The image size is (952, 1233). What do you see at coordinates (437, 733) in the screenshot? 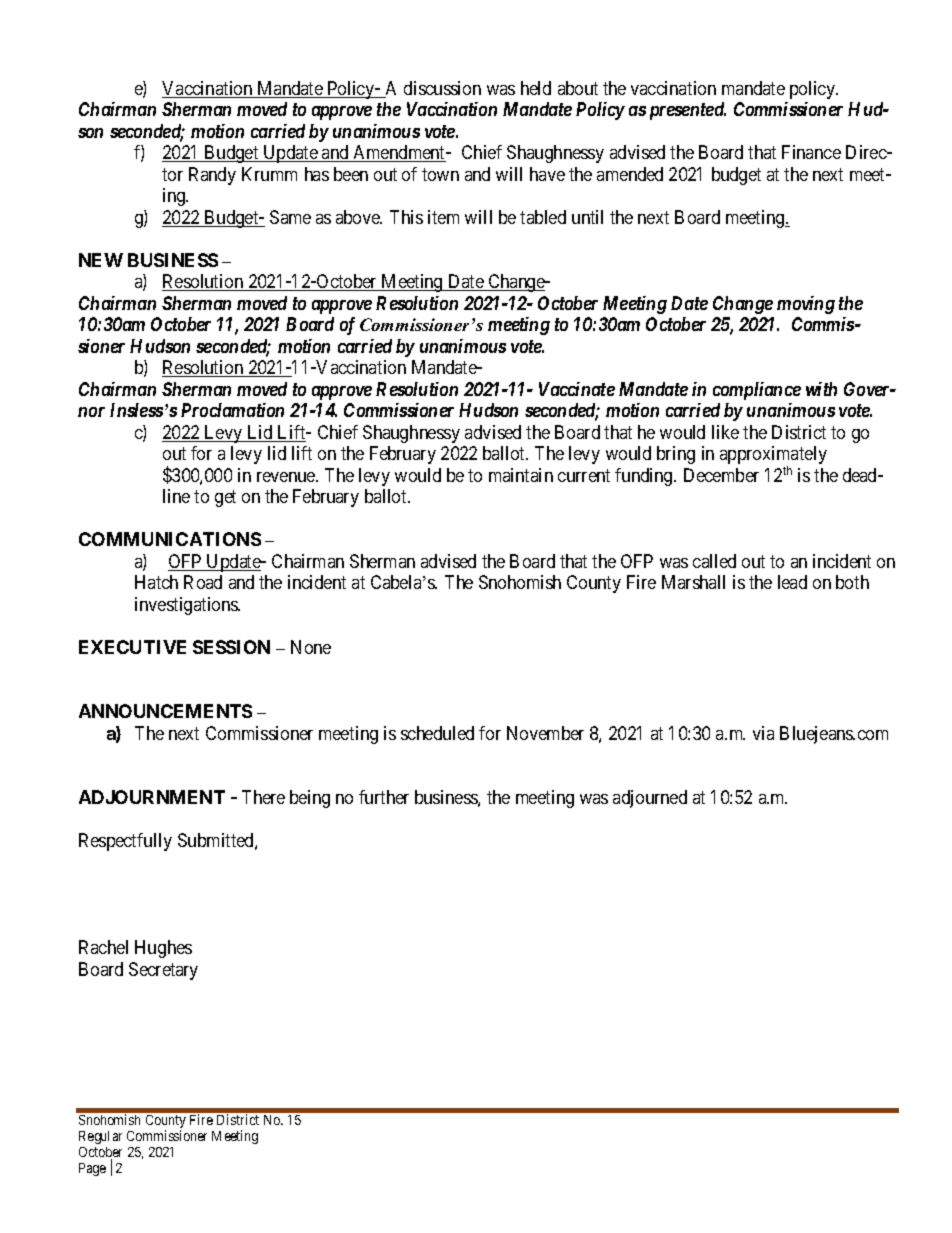
I see `scheduled` at bounding box center [437, 733].
